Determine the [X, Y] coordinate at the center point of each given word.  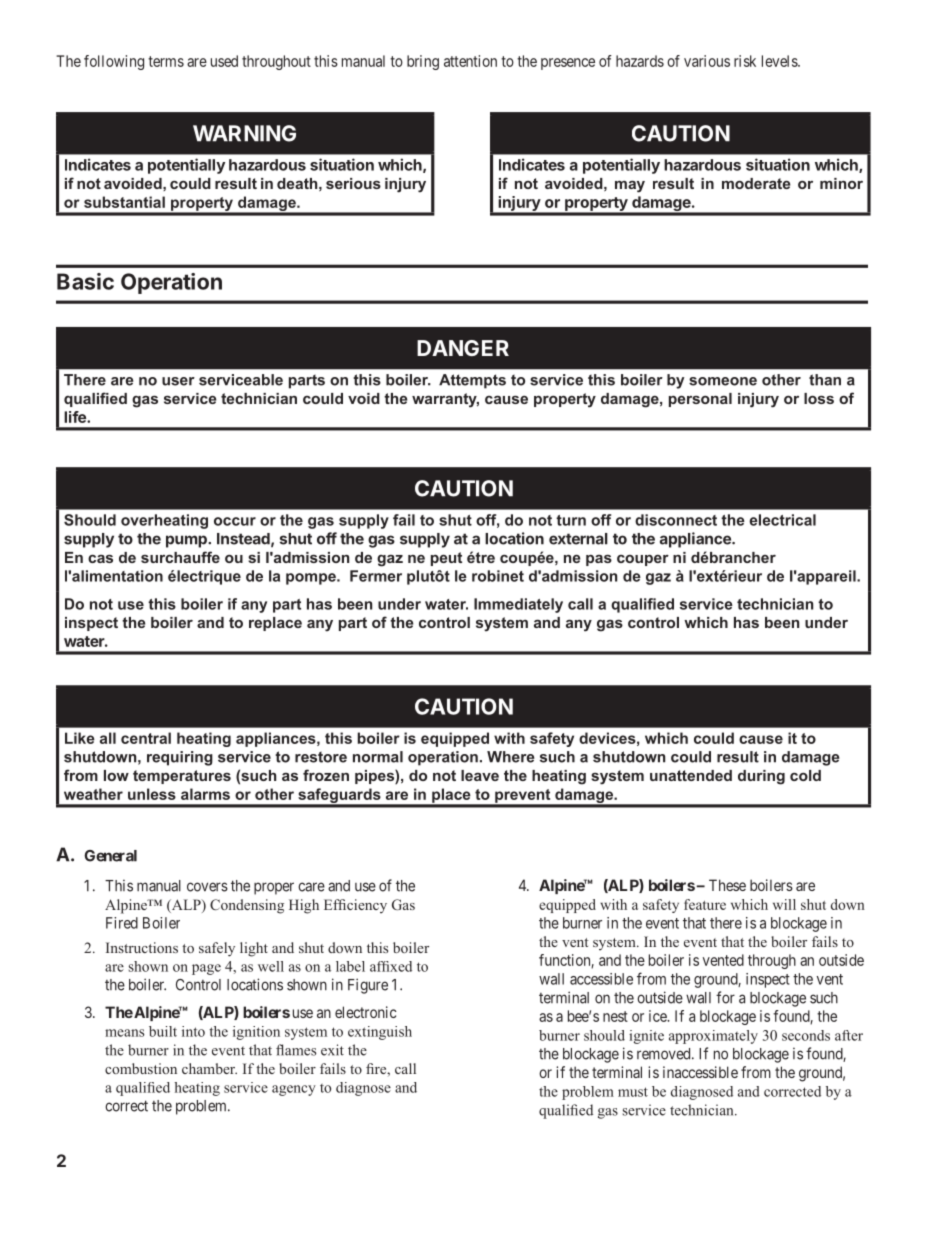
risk [745, 61]
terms [166, 61]
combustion [141, 1068]
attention [470, 61]
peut [446, 559]
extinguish [380, 1033]
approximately [713, 1037]
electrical [782, 520]
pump [187, 541]
